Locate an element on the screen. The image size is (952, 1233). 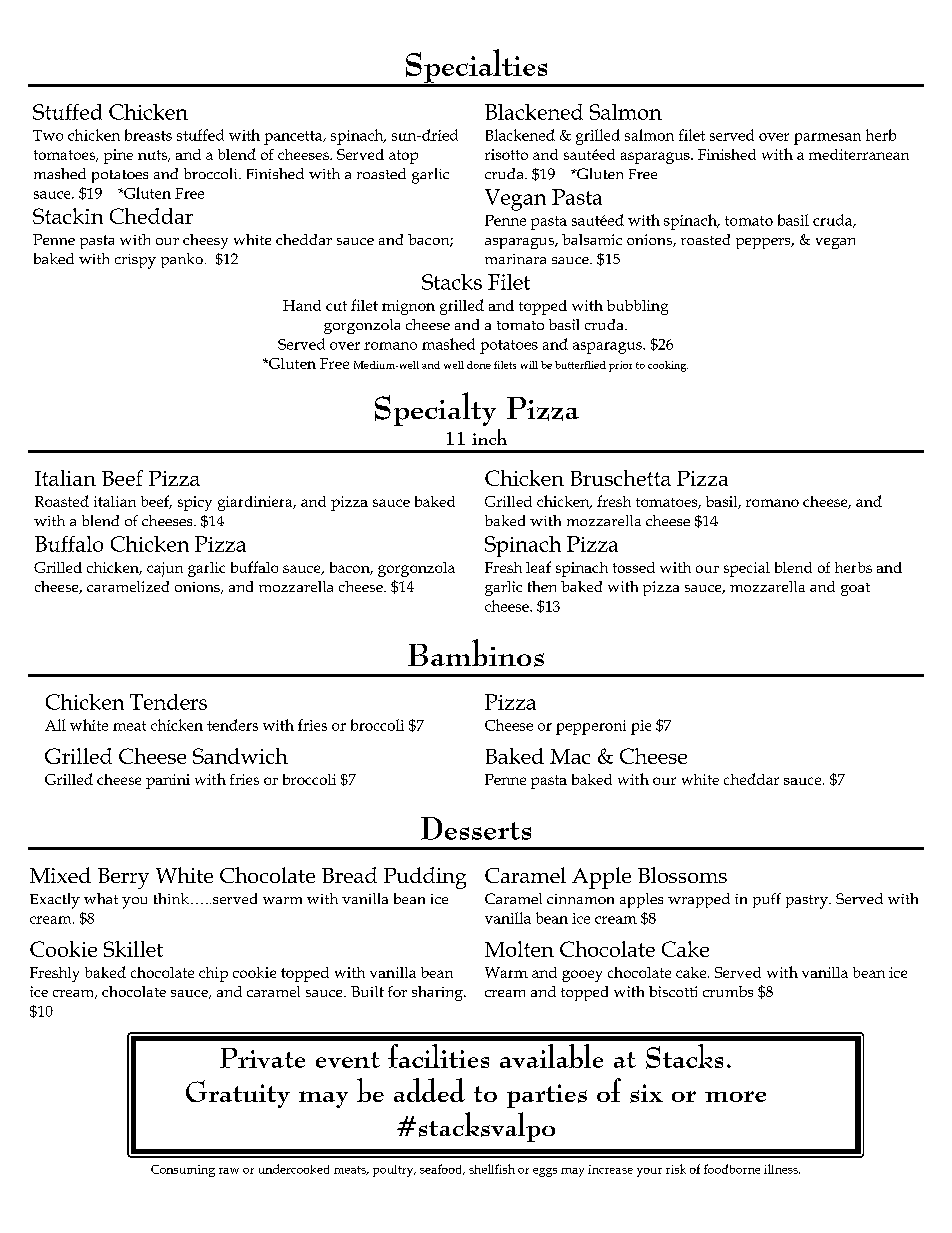
cajun is located at coordinates (165, 569).
